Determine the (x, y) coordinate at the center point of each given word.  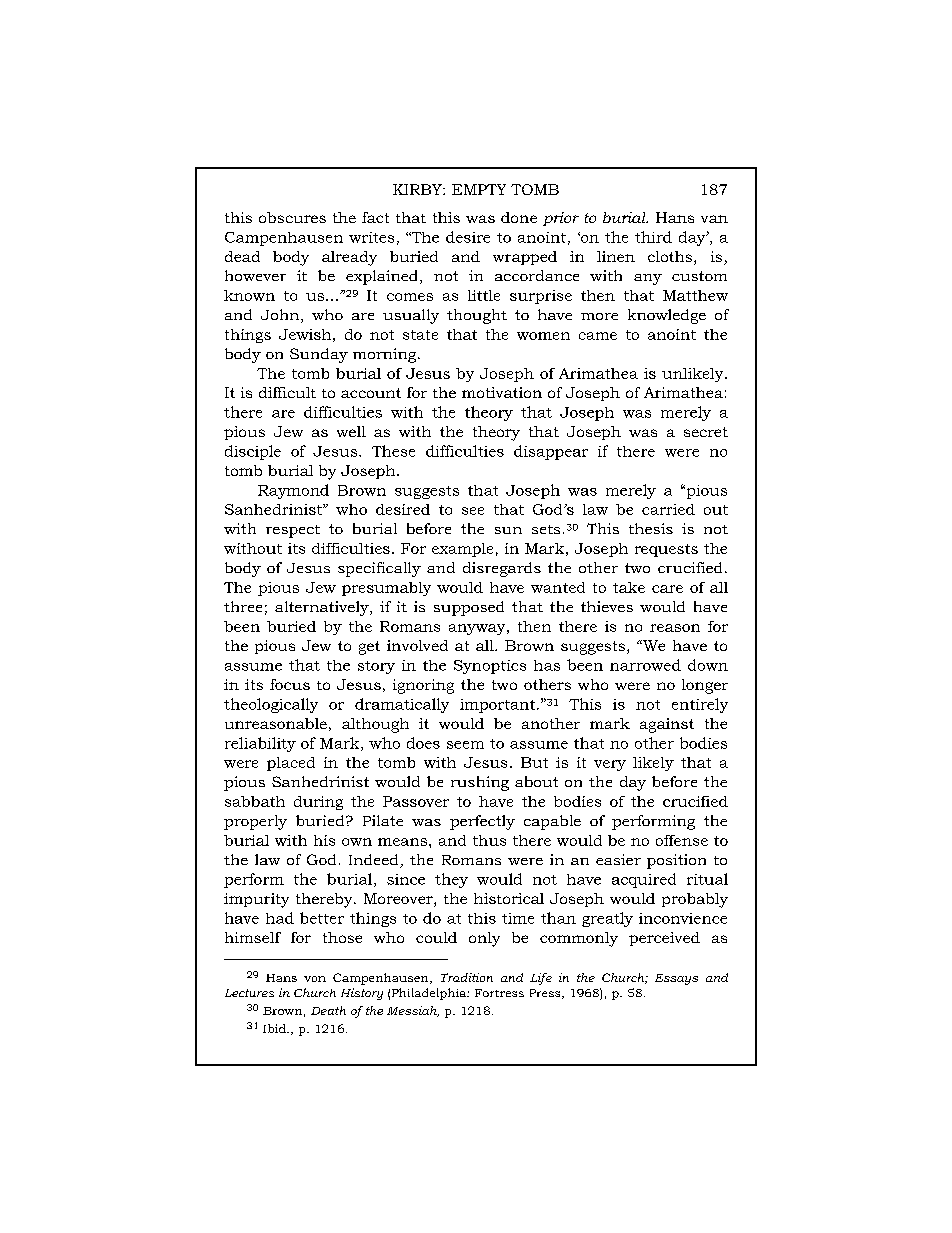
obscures (292, 217)
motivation (502, 392)
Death (328, 1010)
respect (293, 531)
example (462, 550)
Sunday (319, 355)
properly (255, 822)
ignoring (423, 686)
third (653, 237)
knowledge (667, 316)
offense (682, 840)
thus (489, 840)
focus (290, 684)
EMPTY (479, 189)
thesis (651, 528)
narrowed (645, 665)
